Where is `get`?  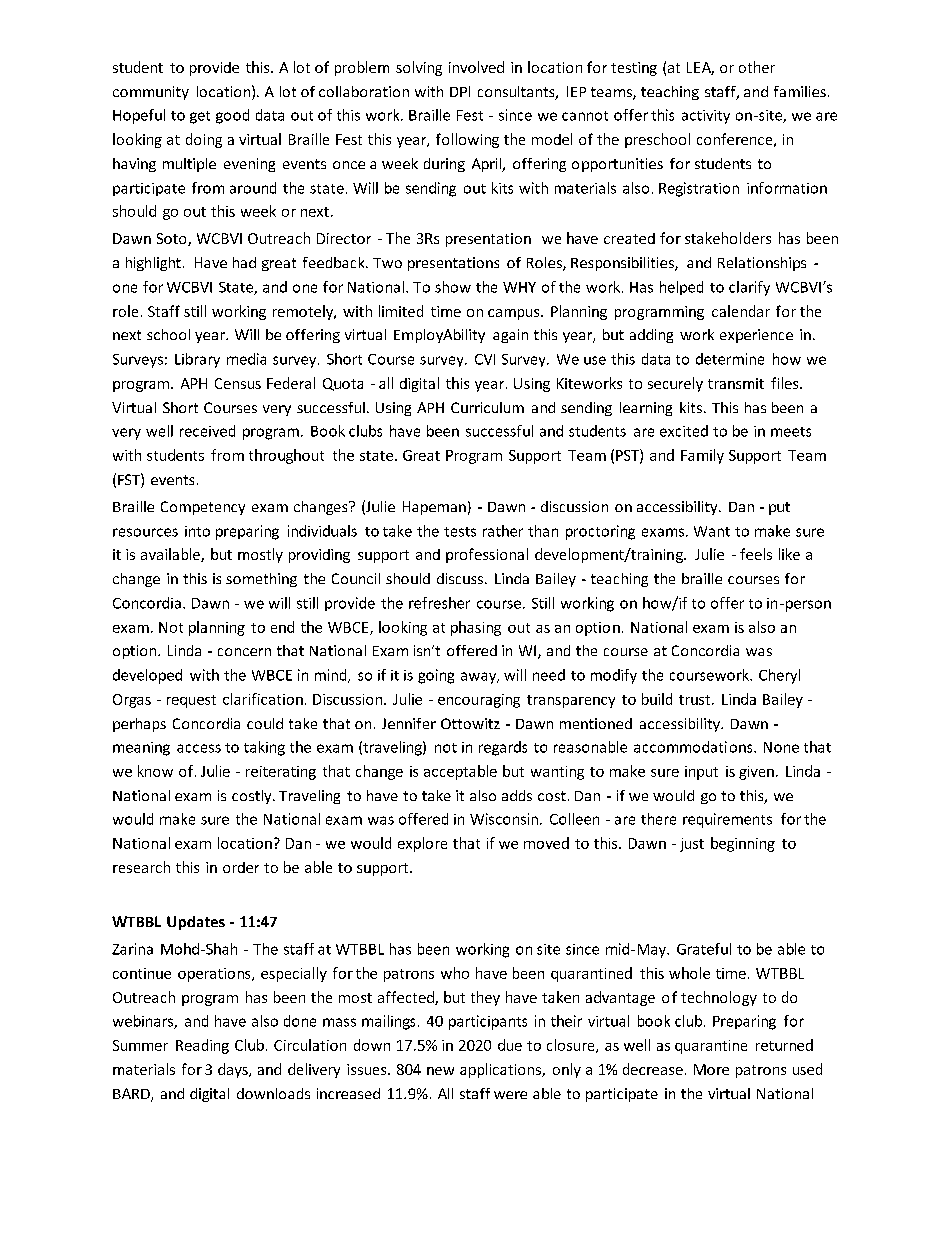 get is located at coordinates (200, 117).
